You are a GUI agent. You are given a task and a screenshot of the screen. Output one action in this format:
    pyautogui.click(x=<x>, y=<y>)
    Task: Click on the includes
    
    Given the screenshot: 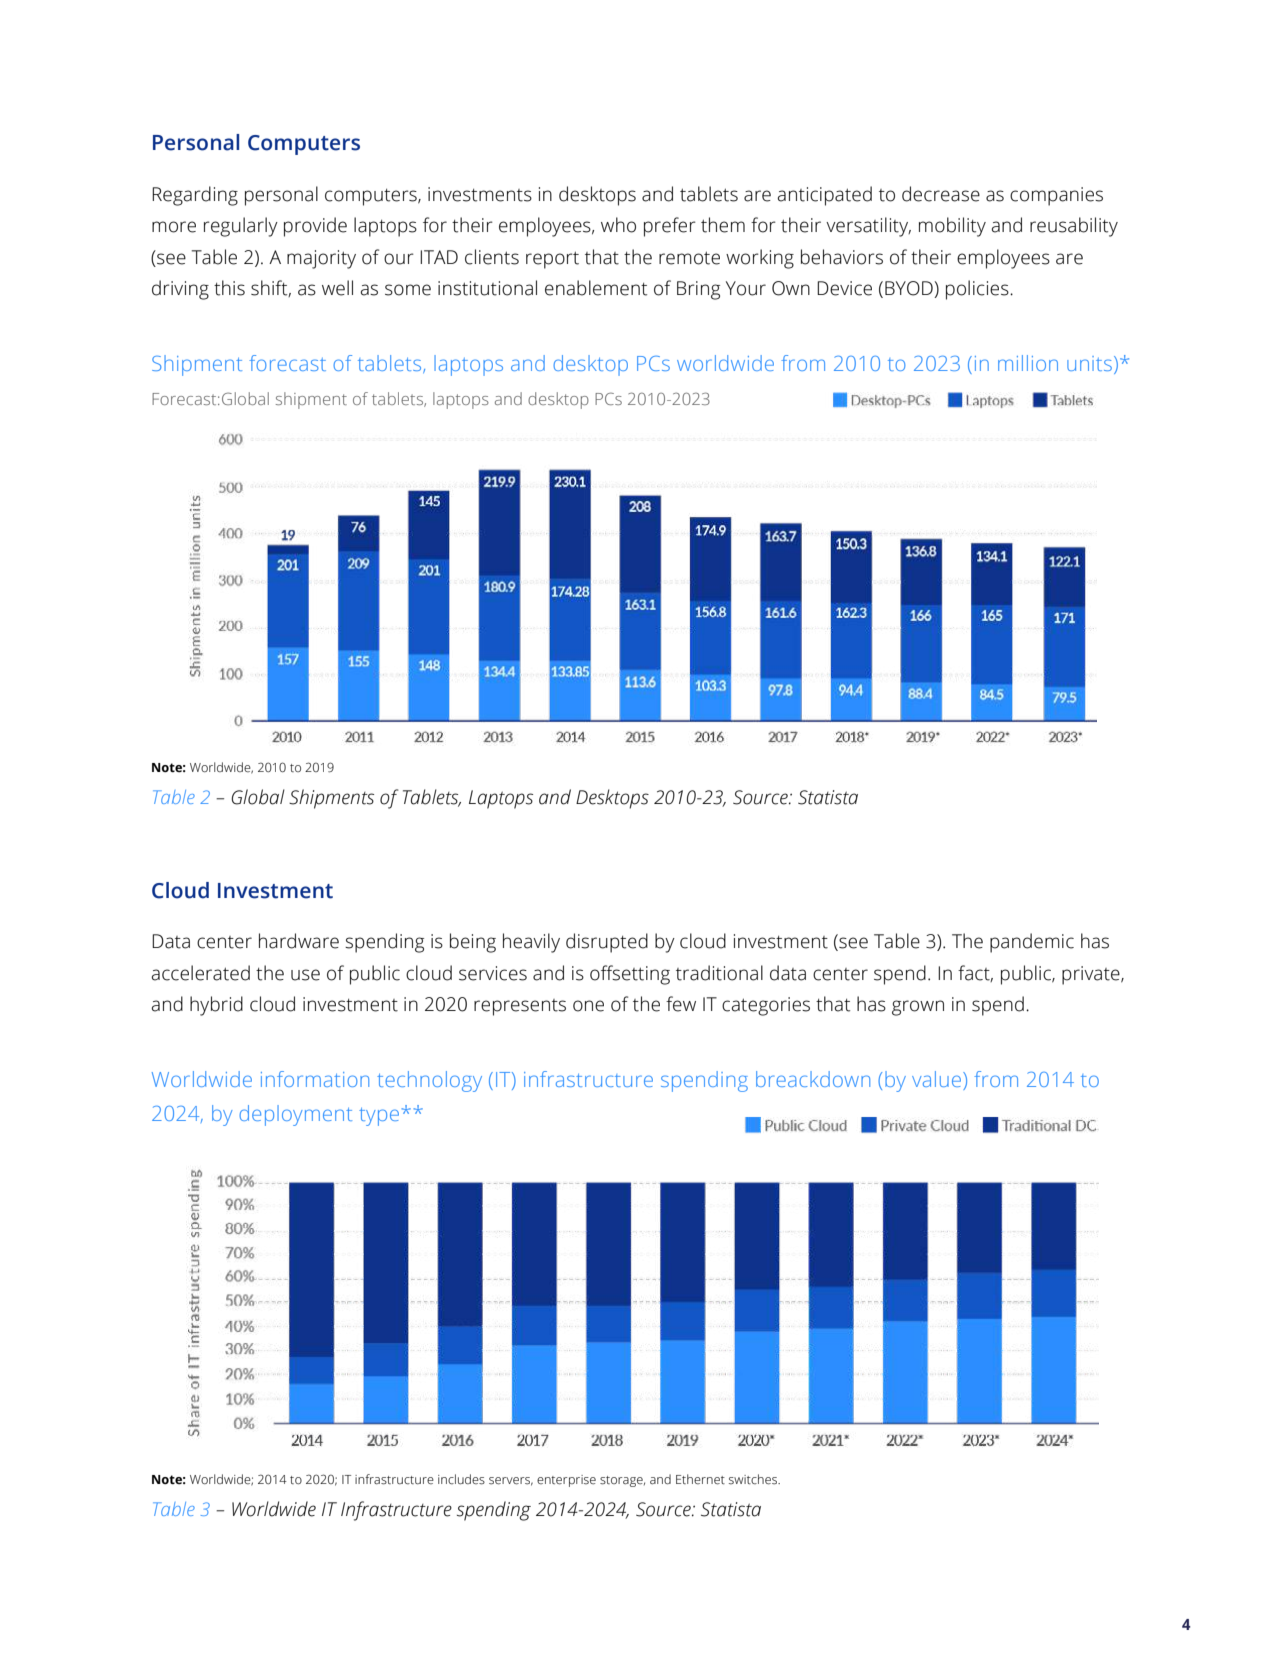 What is the action you would take?
    pyautogui.click(x=461, y=1479)
